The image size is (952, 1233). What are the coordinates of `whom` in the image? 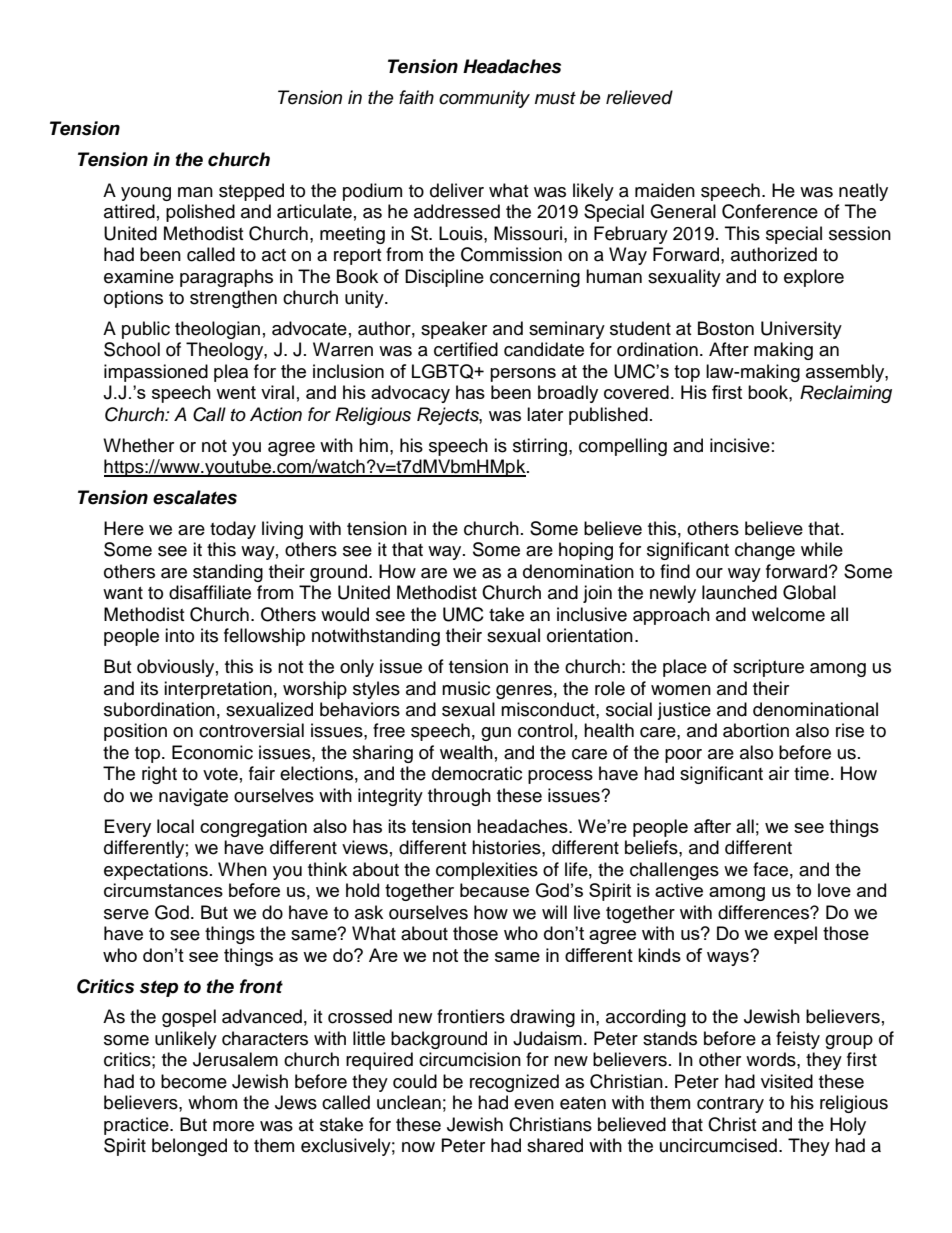 It's located at (212, 1102).
